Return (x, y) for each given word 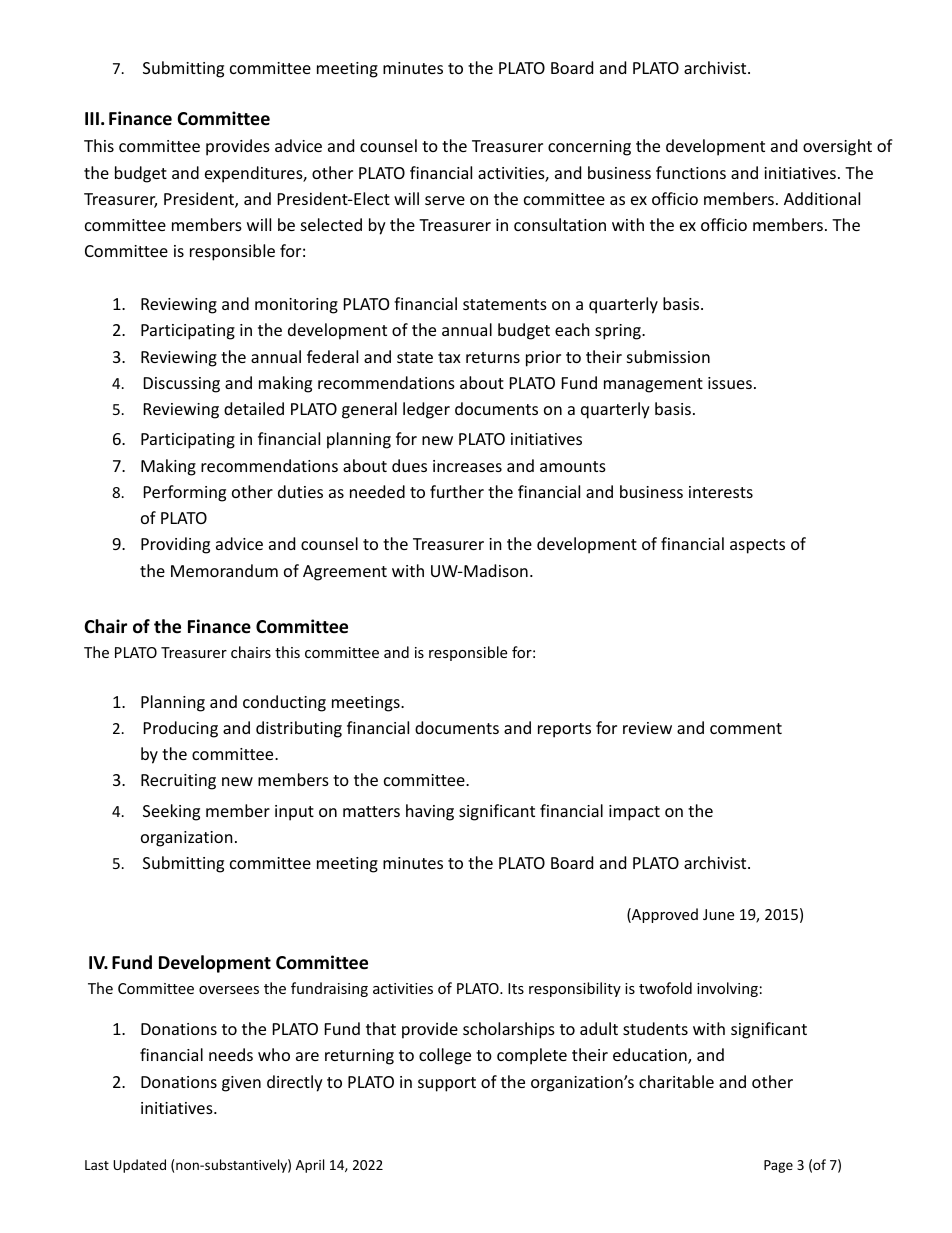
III (92, 118)
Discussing (182, 385)
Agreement (345, 573)
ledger (426, 410)
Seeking (171, 812)
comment (746, 728)
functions (691, 172)
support (447, 1084)
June (718, 914)
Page (778, 1166)
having (430, 812)
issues (730, 383)
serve (445, 200)
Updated (139, 1166)
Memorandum (224, 570)
